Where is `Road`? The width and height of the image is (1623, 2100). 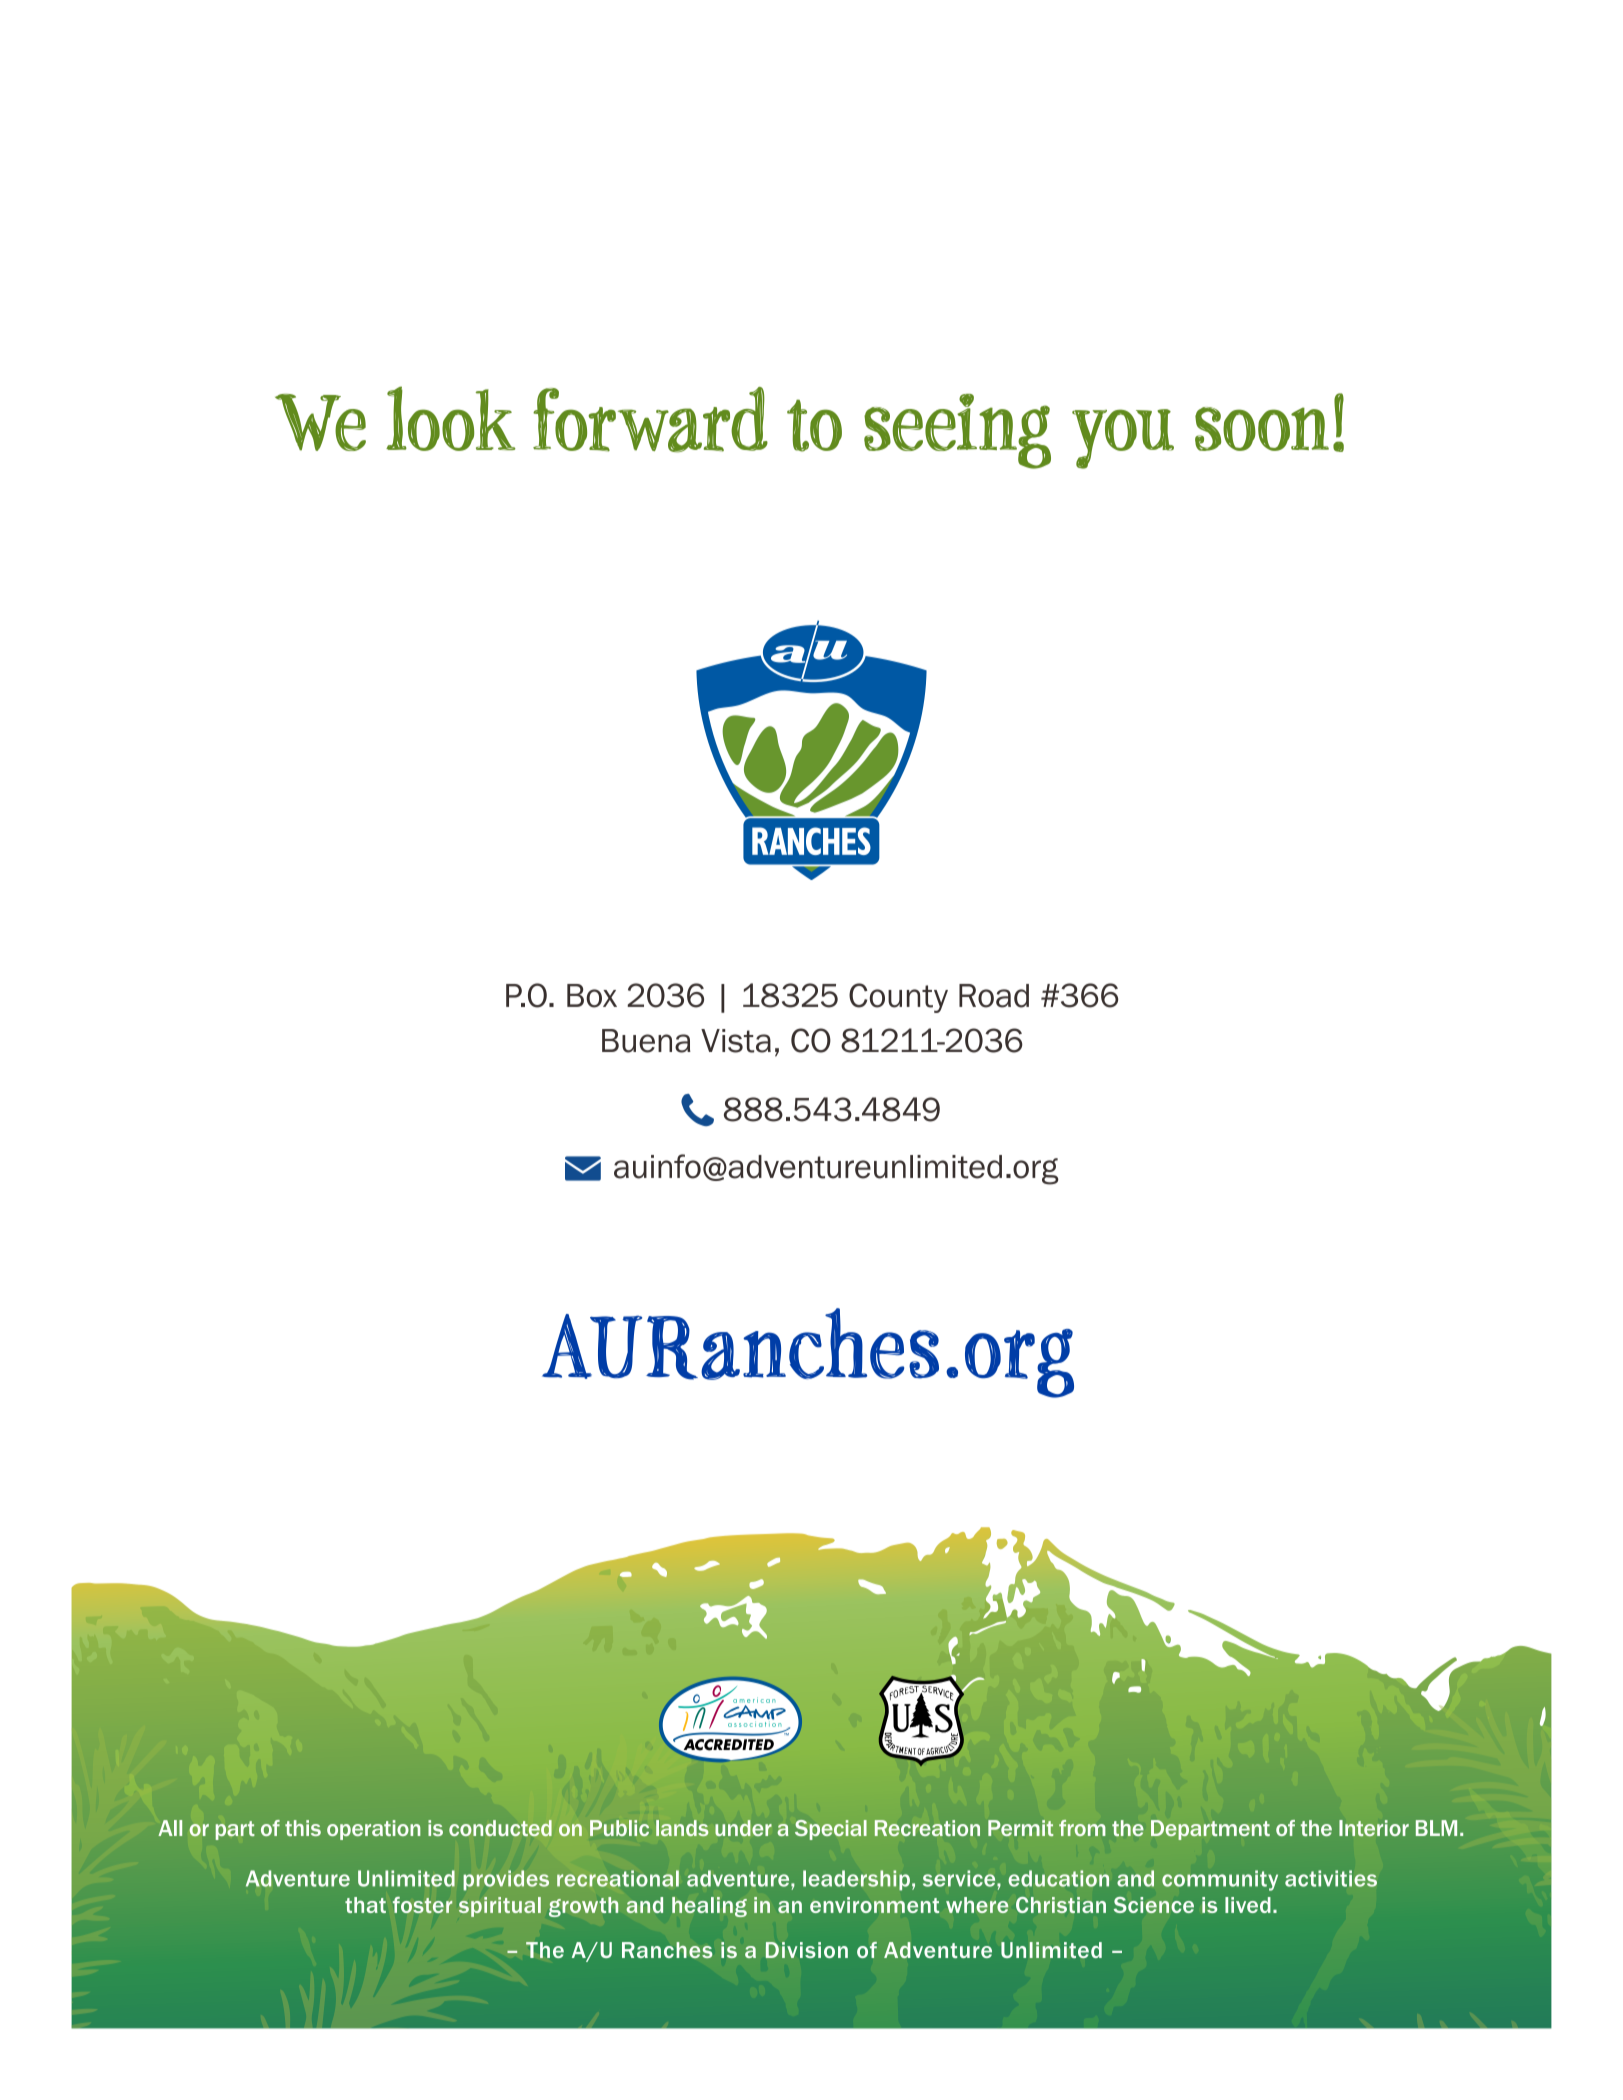 Road is located at coordinates (994, 996).
